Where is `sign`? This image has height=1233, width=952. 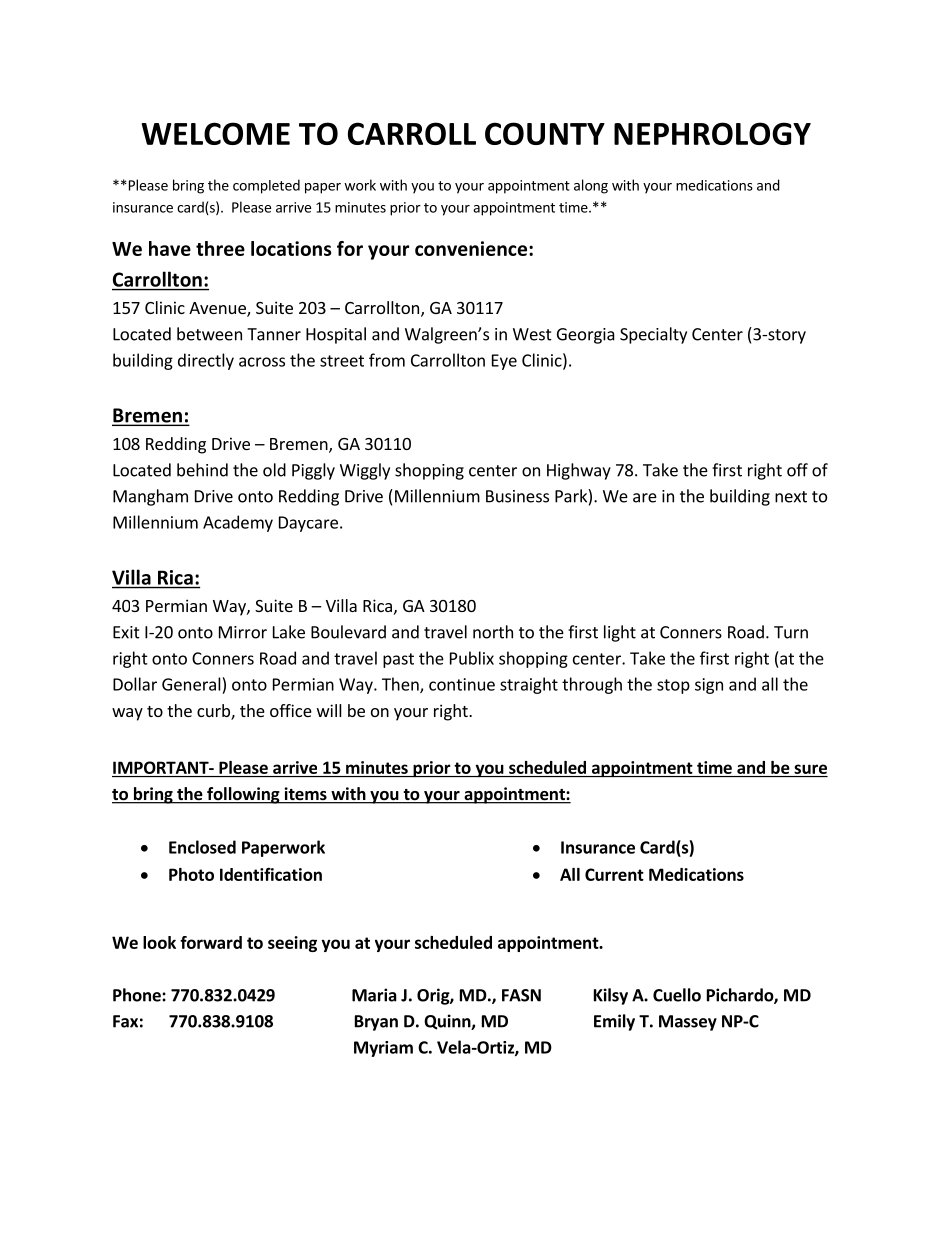
sign is located at coordinates (709, 686).
